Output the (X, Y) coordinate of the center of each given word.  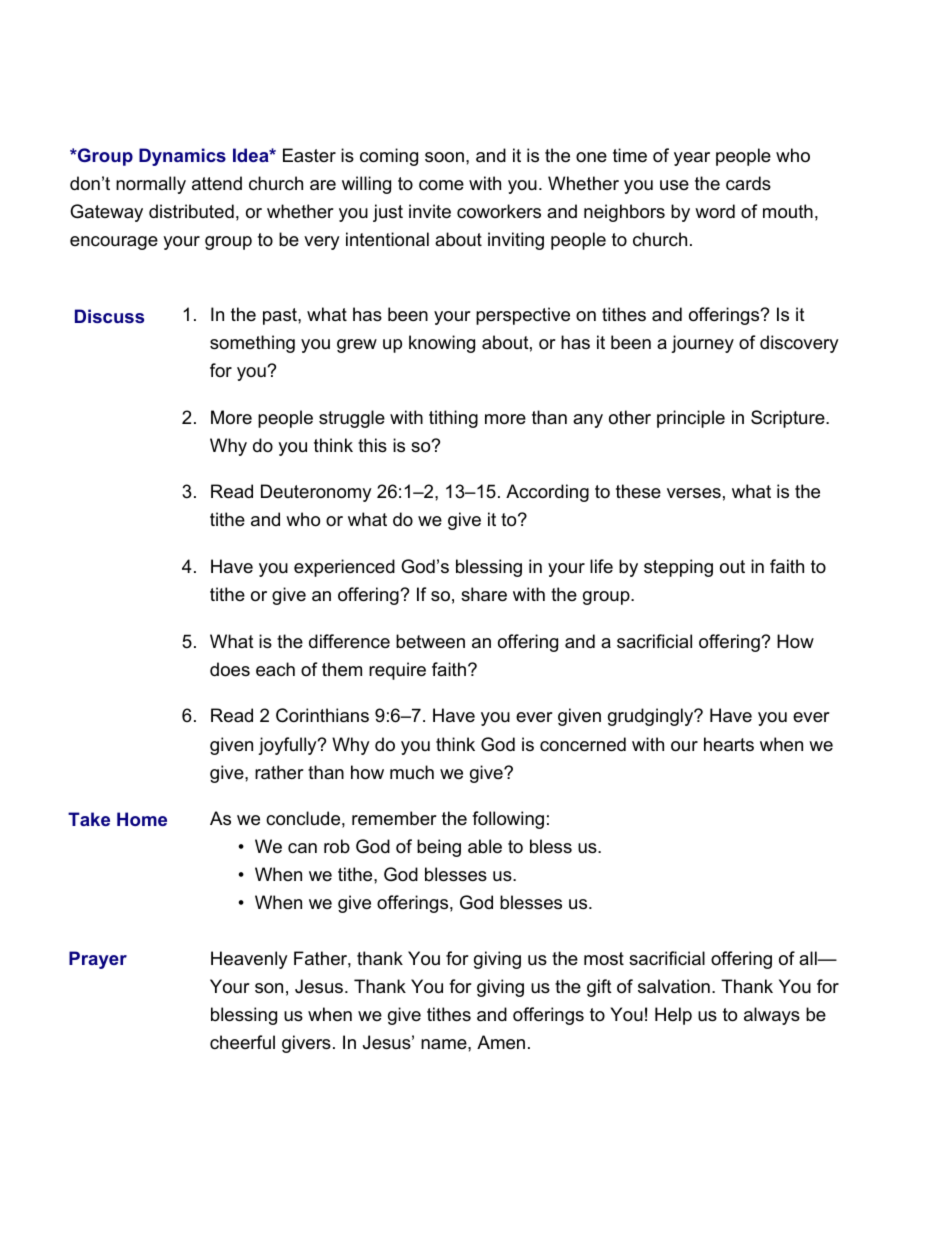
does (230, 669)
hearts (729, 744)
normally (151, 185)
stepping (678, 568)
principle (691, 419)
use (674, 185)
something (252, 344)
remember (394, 818)
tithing (453, 419)
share (484, 594)
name (445, 1044)
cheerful (242, 1042)
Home (142, 819)
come (441, 185)
